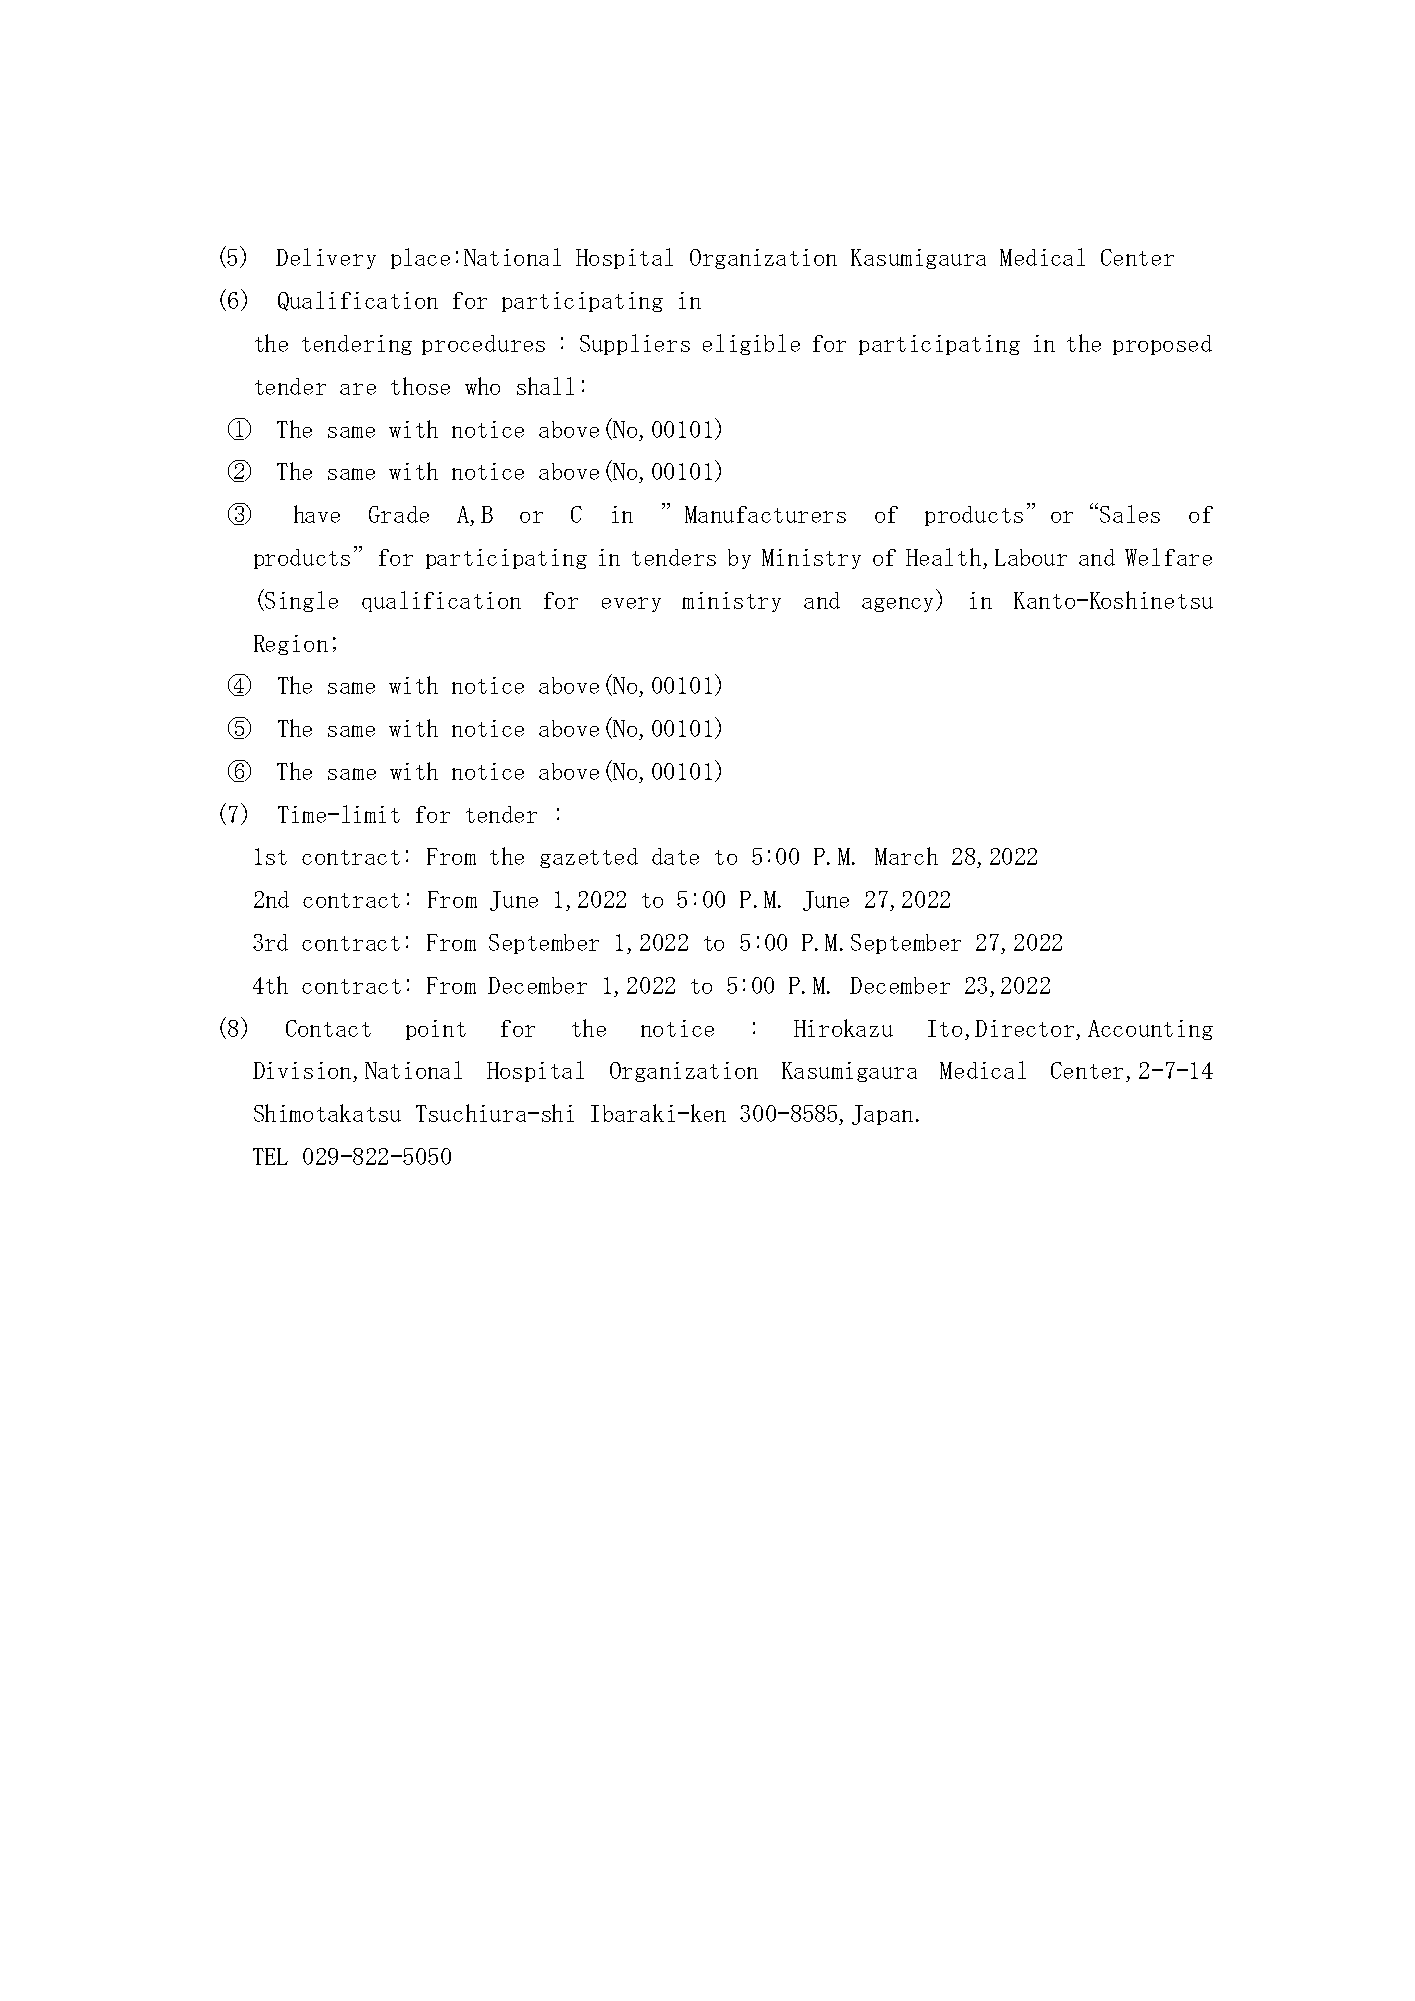 Image resolution: width=1415 pixels, height=2001 pixels. What do you see at coordinates (301, 601) in the page?
I see `Single` at bounding box center [301, 601].
